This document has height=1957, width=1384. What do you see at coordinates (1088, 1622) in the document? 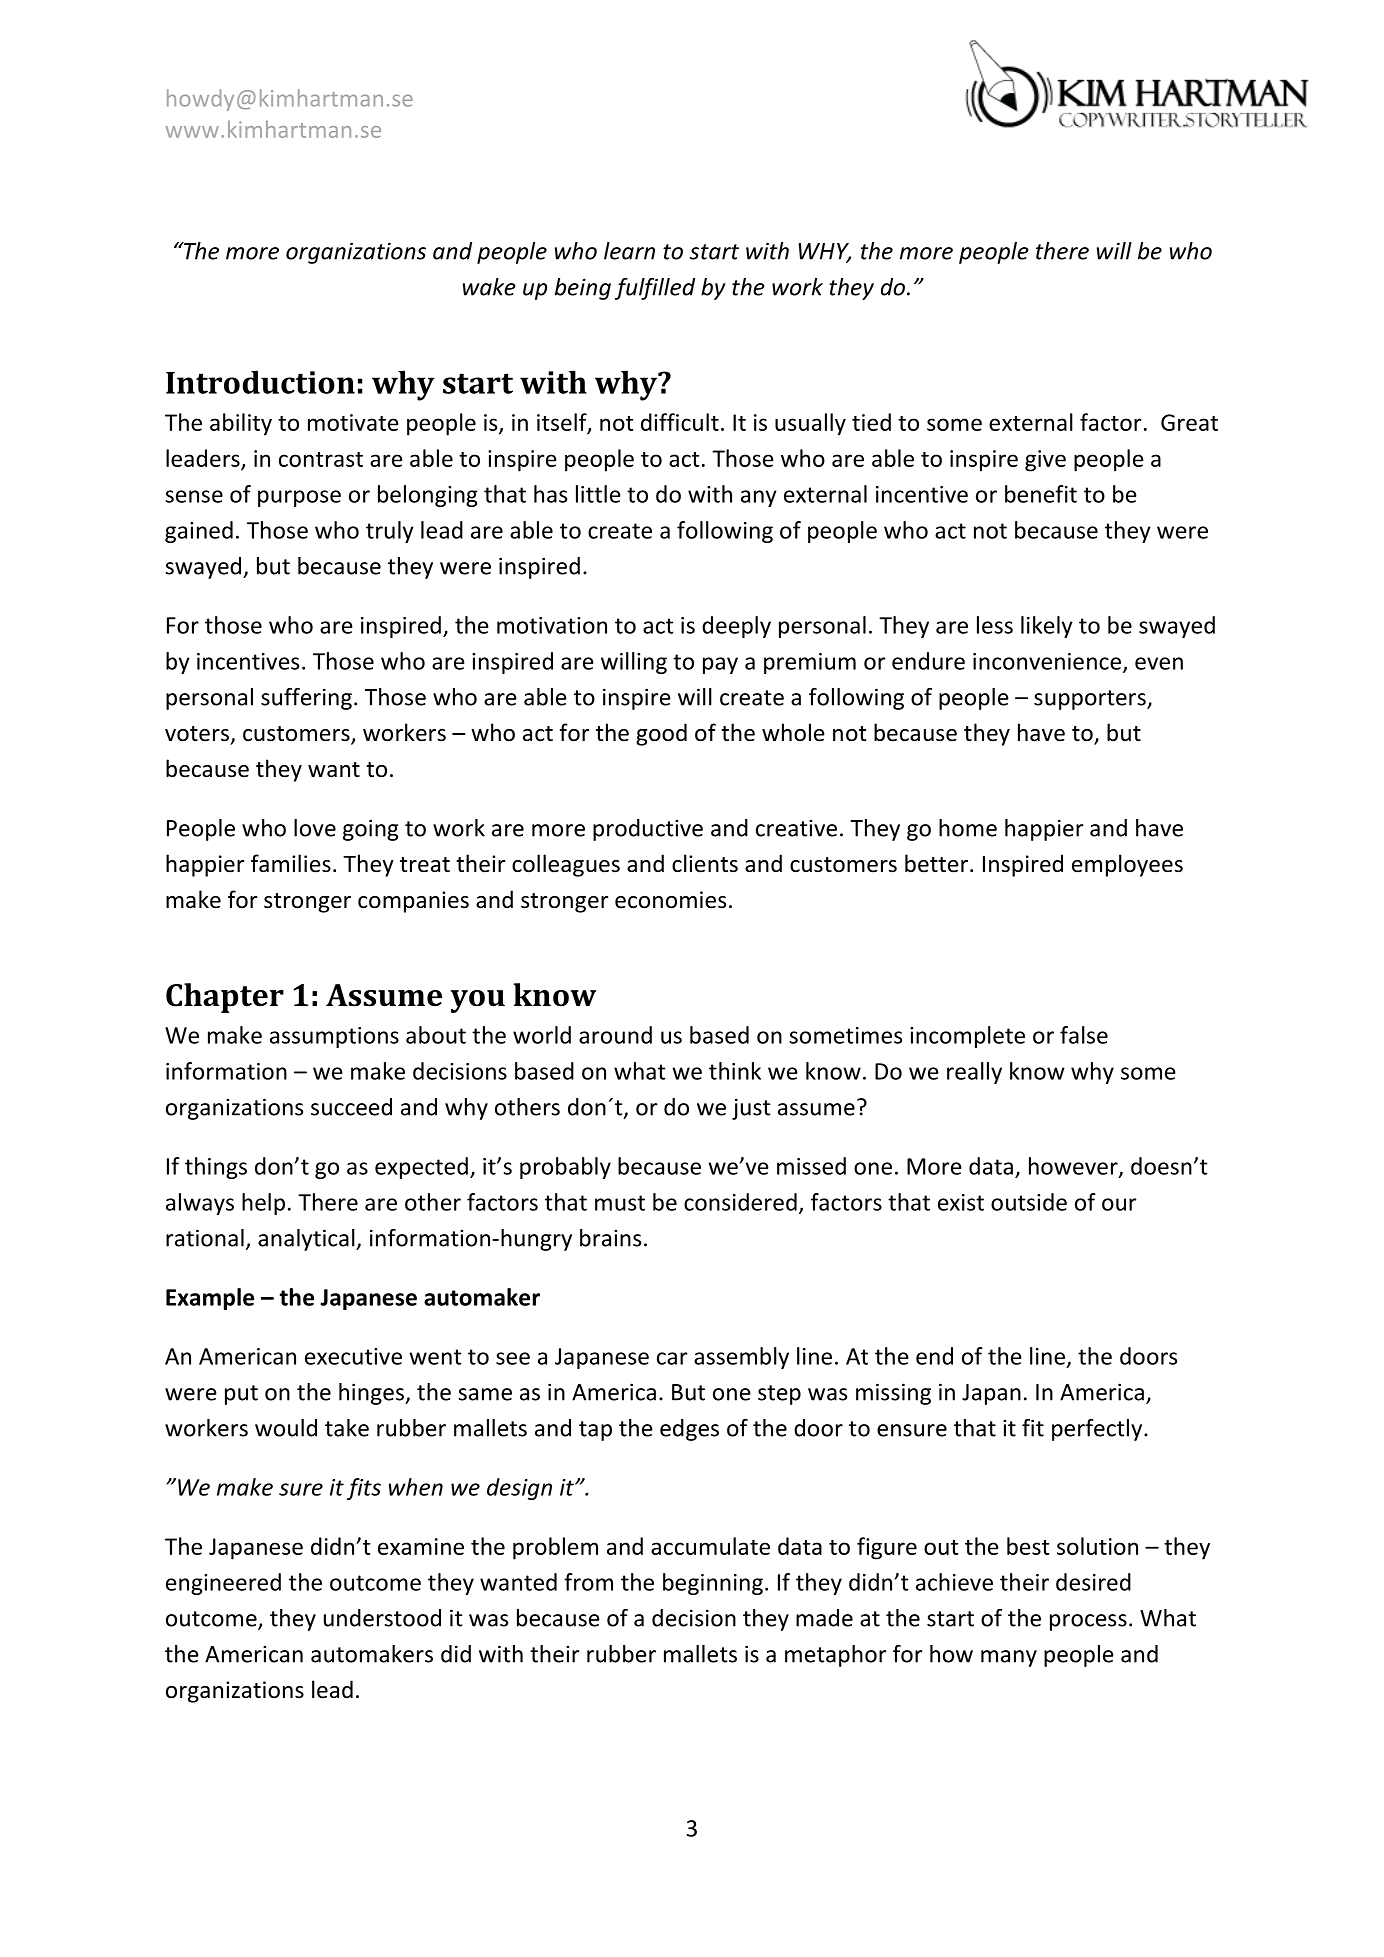
I see `process` at bounding box center [1088, 1622].
